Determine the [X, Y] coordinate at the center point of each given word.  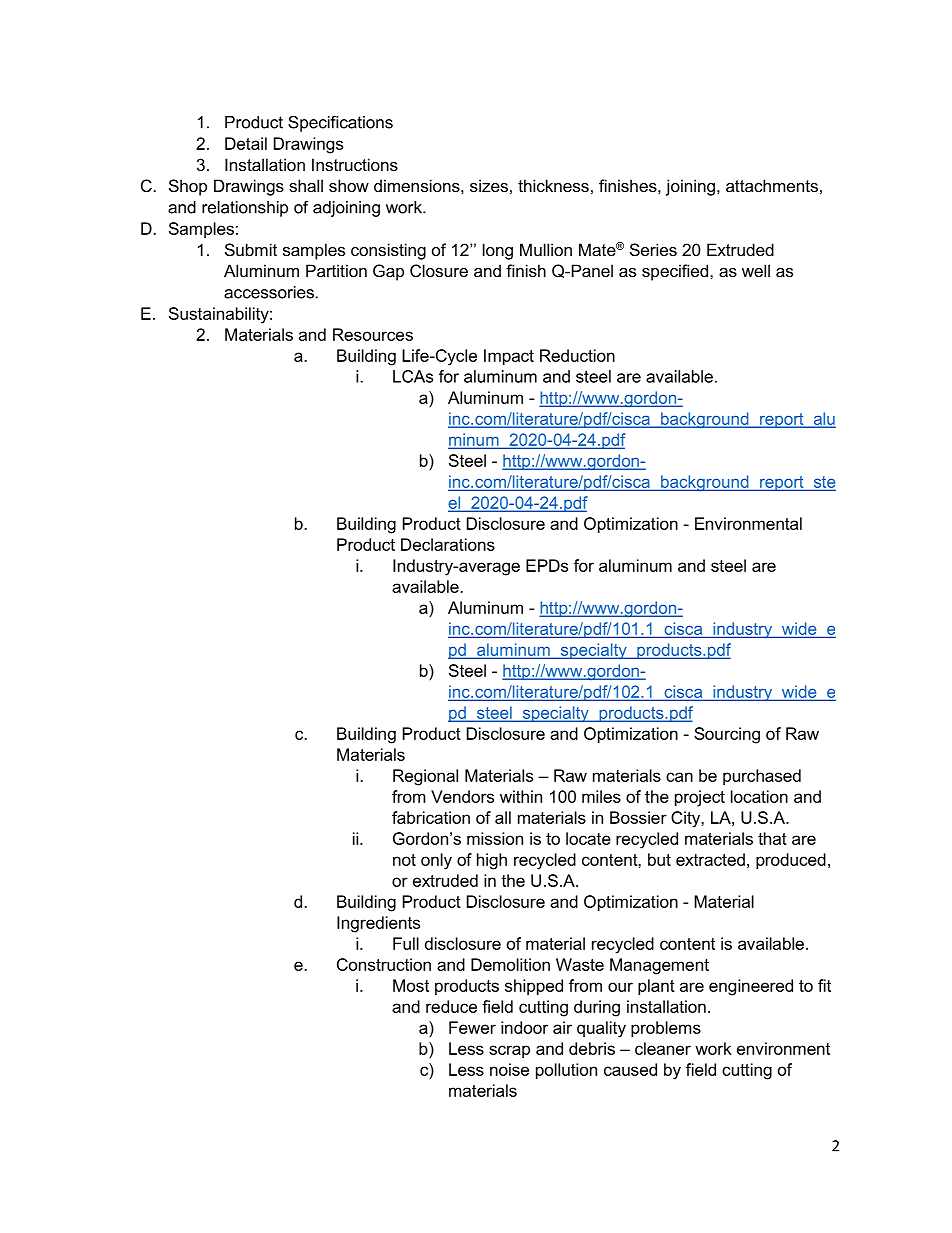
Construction [384, 964]
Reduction [577, 355]
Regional [425, 777]
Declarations [448, 544]
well [756, 270]
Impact [509, 357]
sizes [489, 185]
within [521, 796]
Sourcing [727, 735]
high [492, 861]
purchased [762, 777]
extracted [710, 859]
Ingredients [378, 924]
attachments [772, 185]
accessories [269, 292]
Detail [246, 143]
